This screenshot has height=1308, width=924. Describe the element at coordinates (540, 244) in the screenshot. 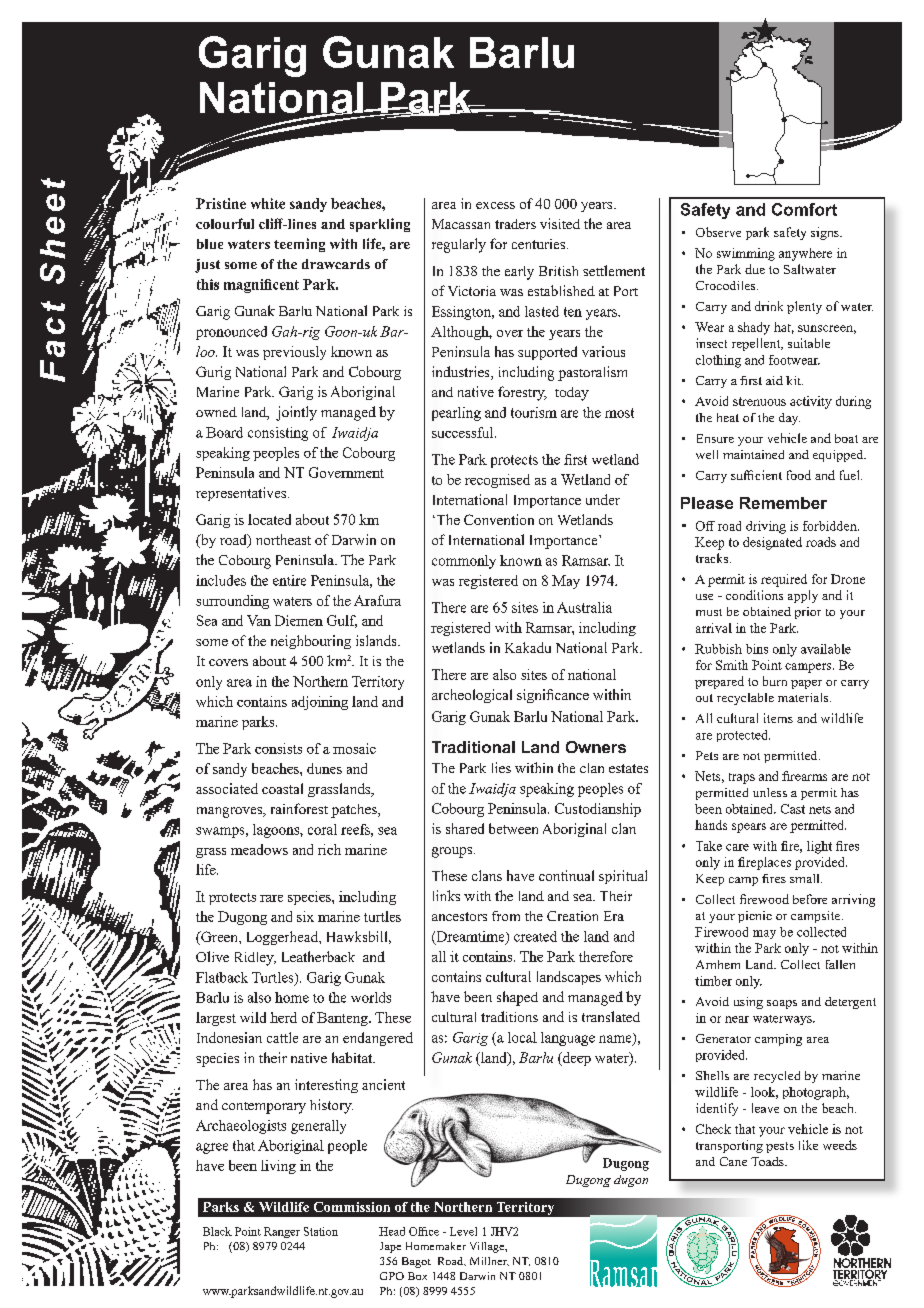

I see `centuries` at that location.
